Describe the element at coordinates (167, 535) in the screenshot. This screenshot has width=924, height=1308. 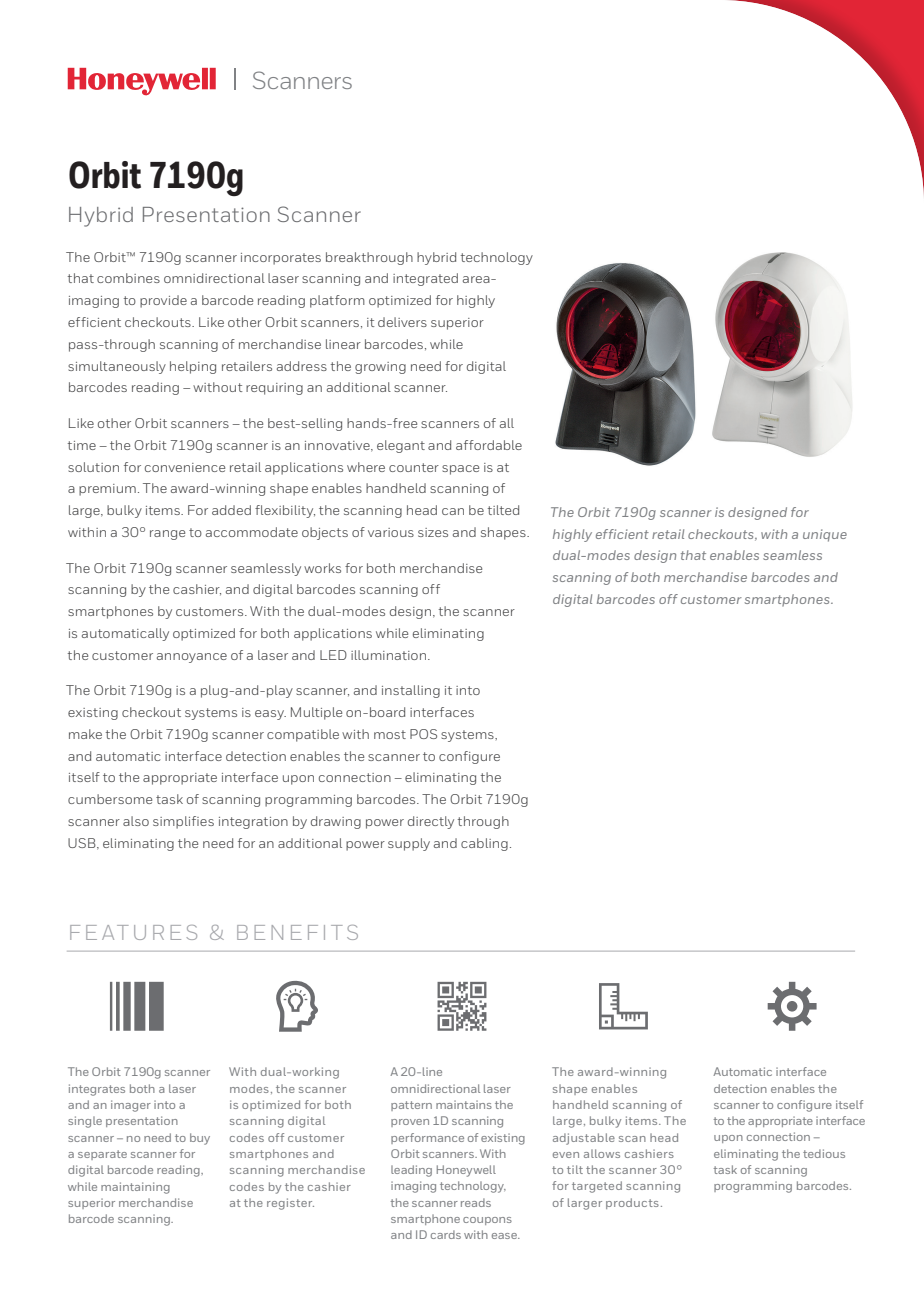
I see `range` at that location.
